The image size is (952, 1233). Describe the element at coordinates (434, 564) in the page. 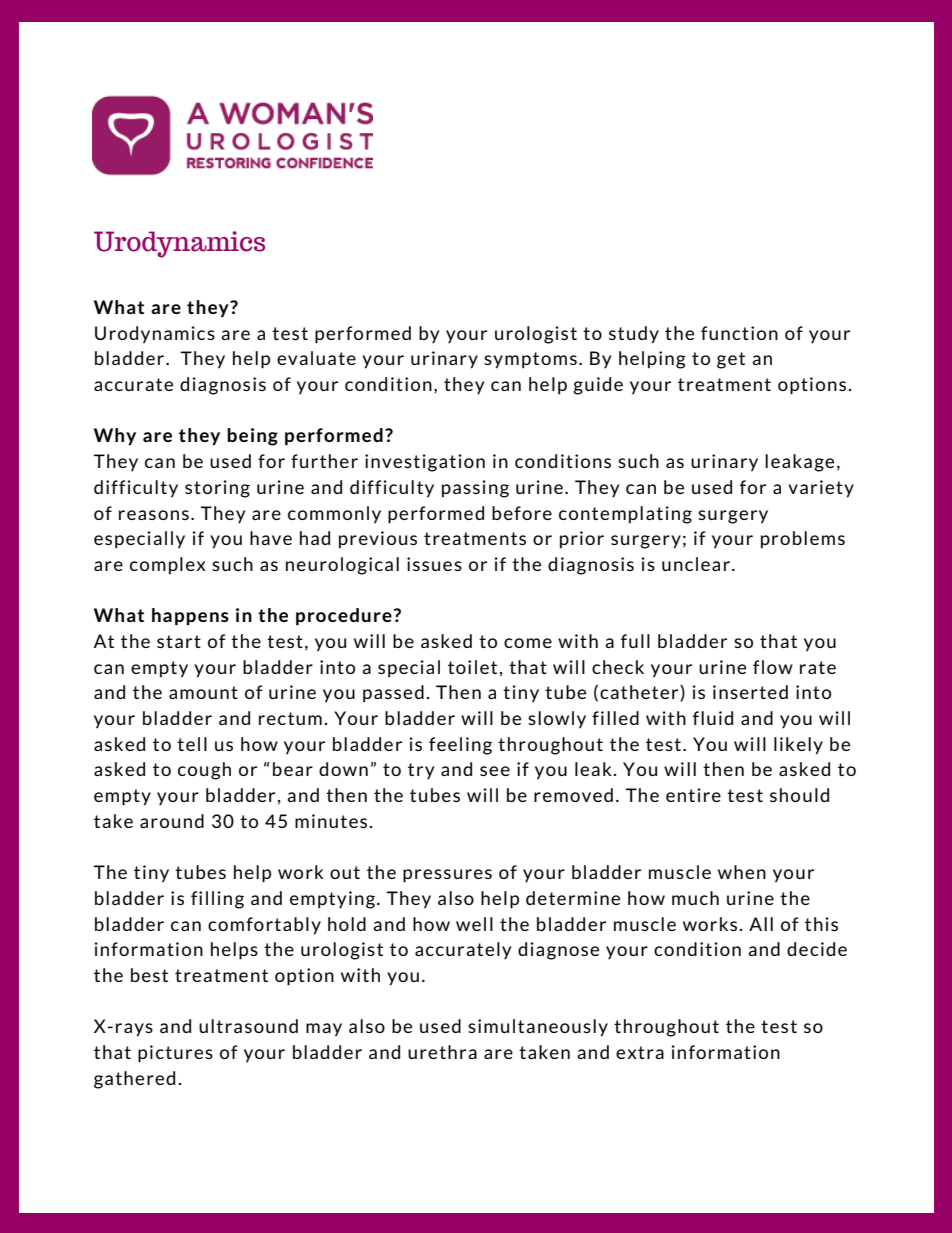

I see `issues` at that location.
